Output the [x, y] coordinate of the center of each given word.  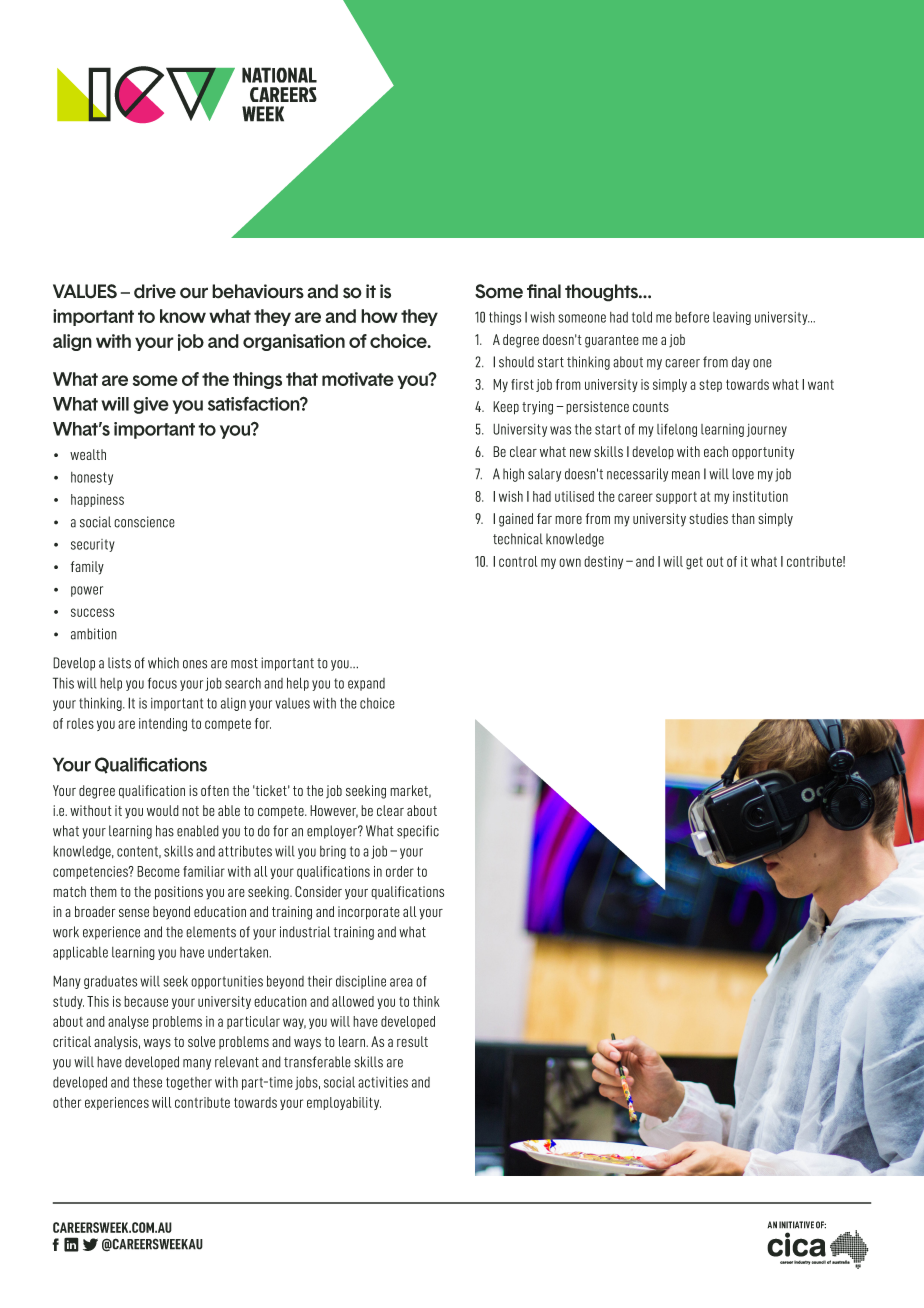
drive [155, 291]
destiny [603, 562]
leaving [732, 318]
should [516, 362]
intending [163, 725]
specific [418, 832]
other [67, 1102]
